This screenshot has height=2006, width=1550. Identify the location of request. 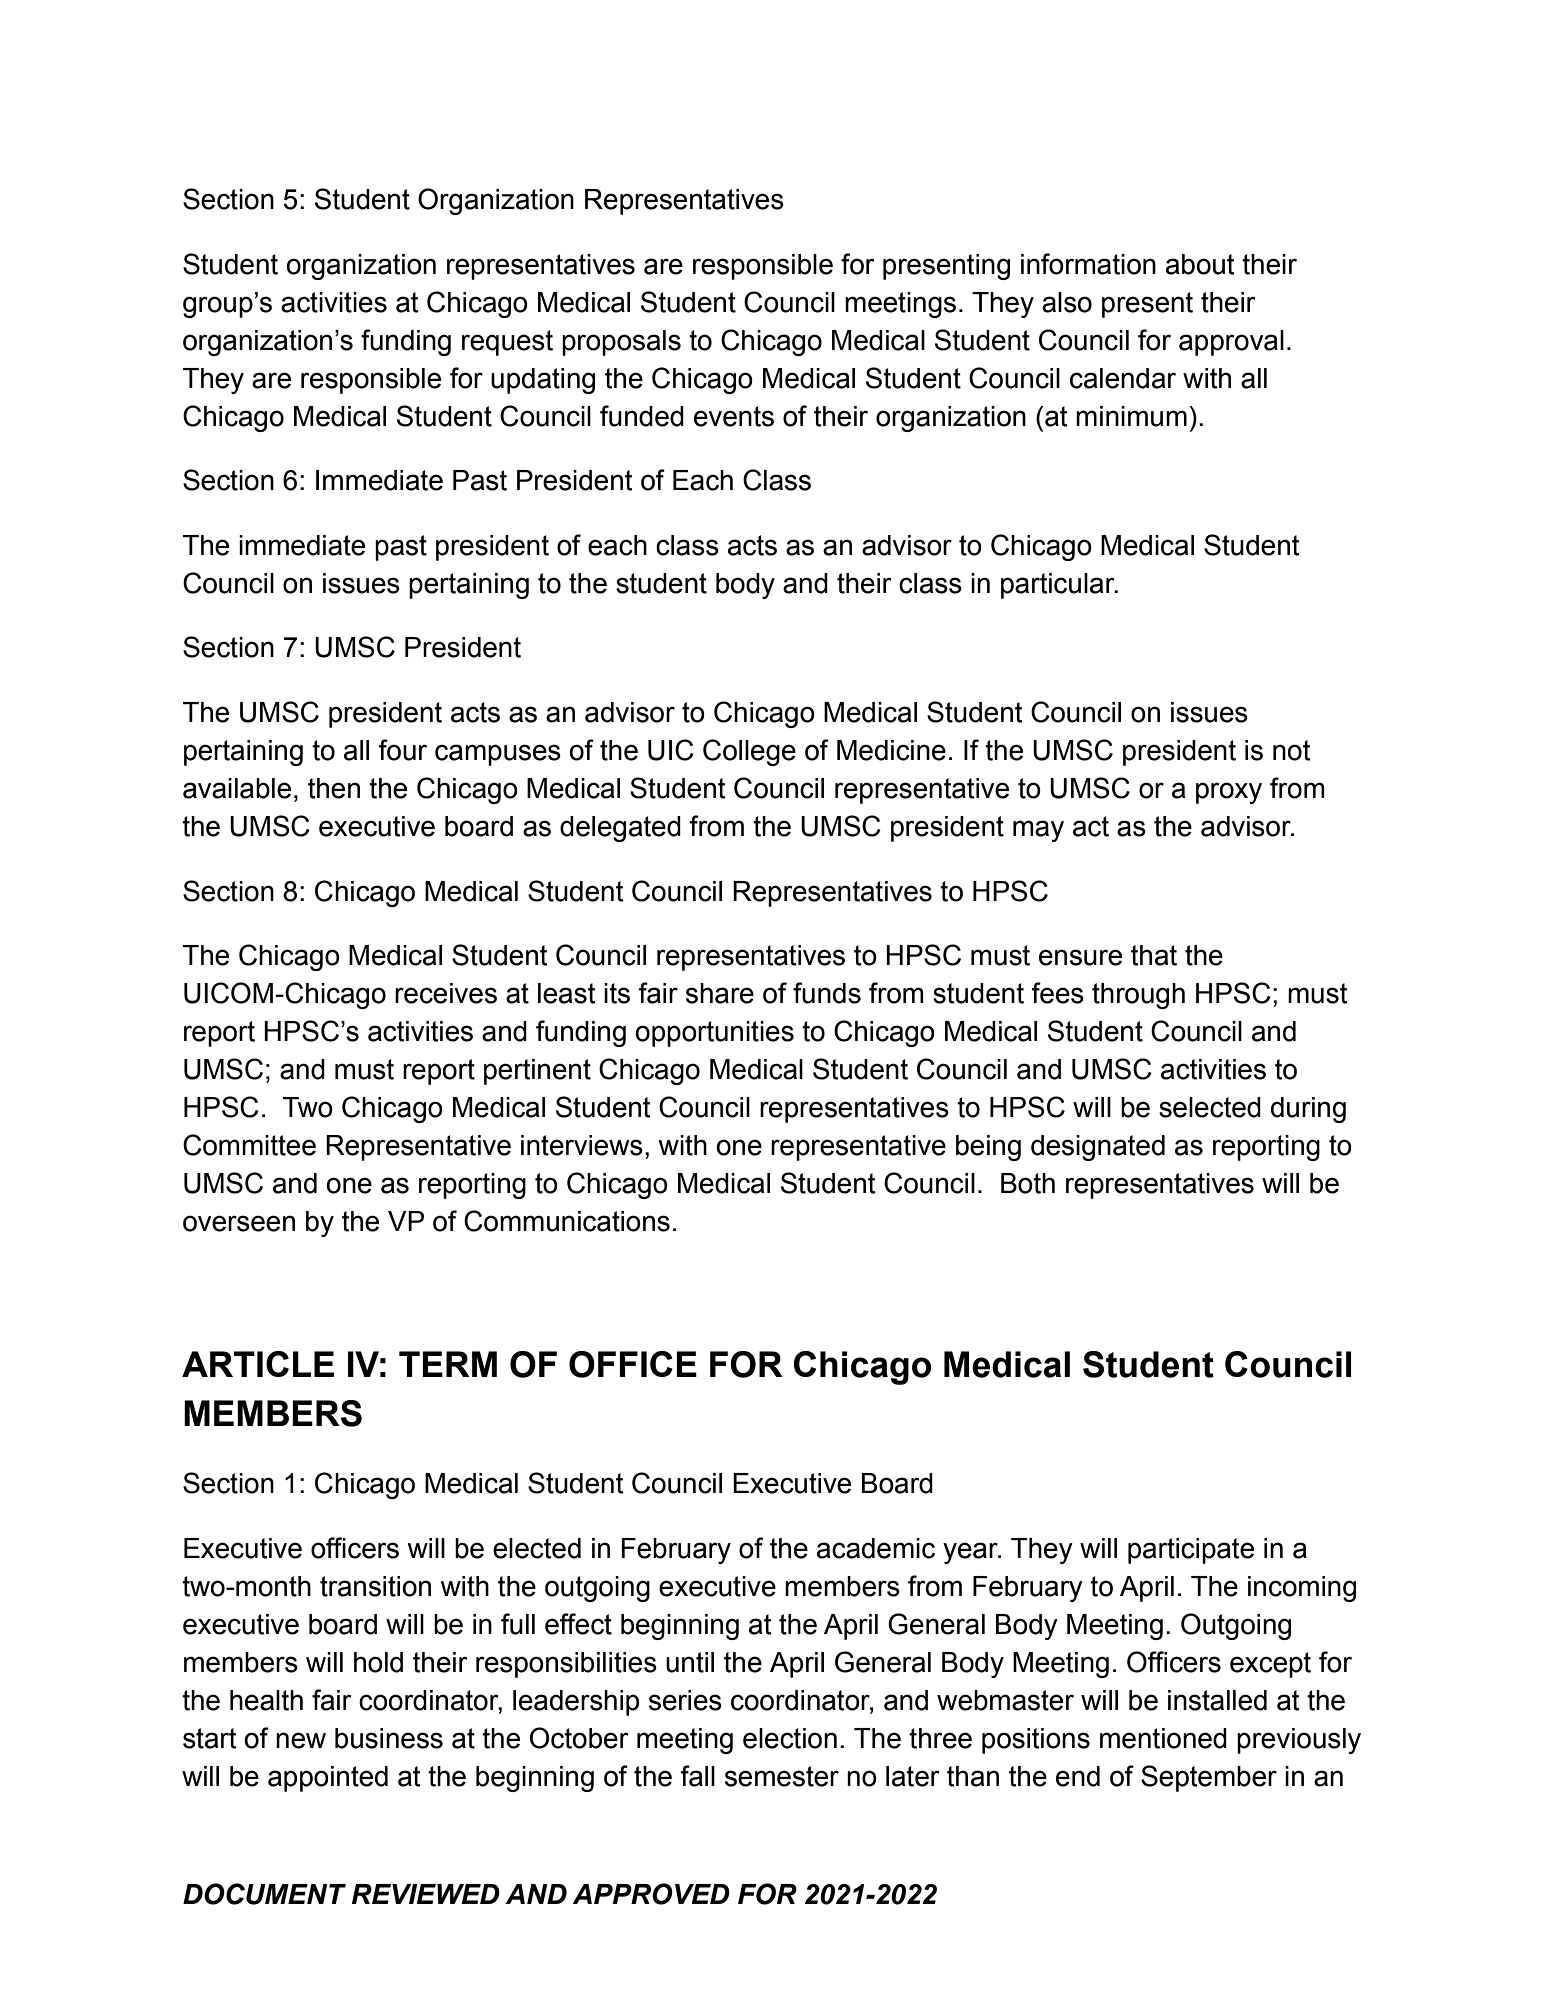
(507, 343).
